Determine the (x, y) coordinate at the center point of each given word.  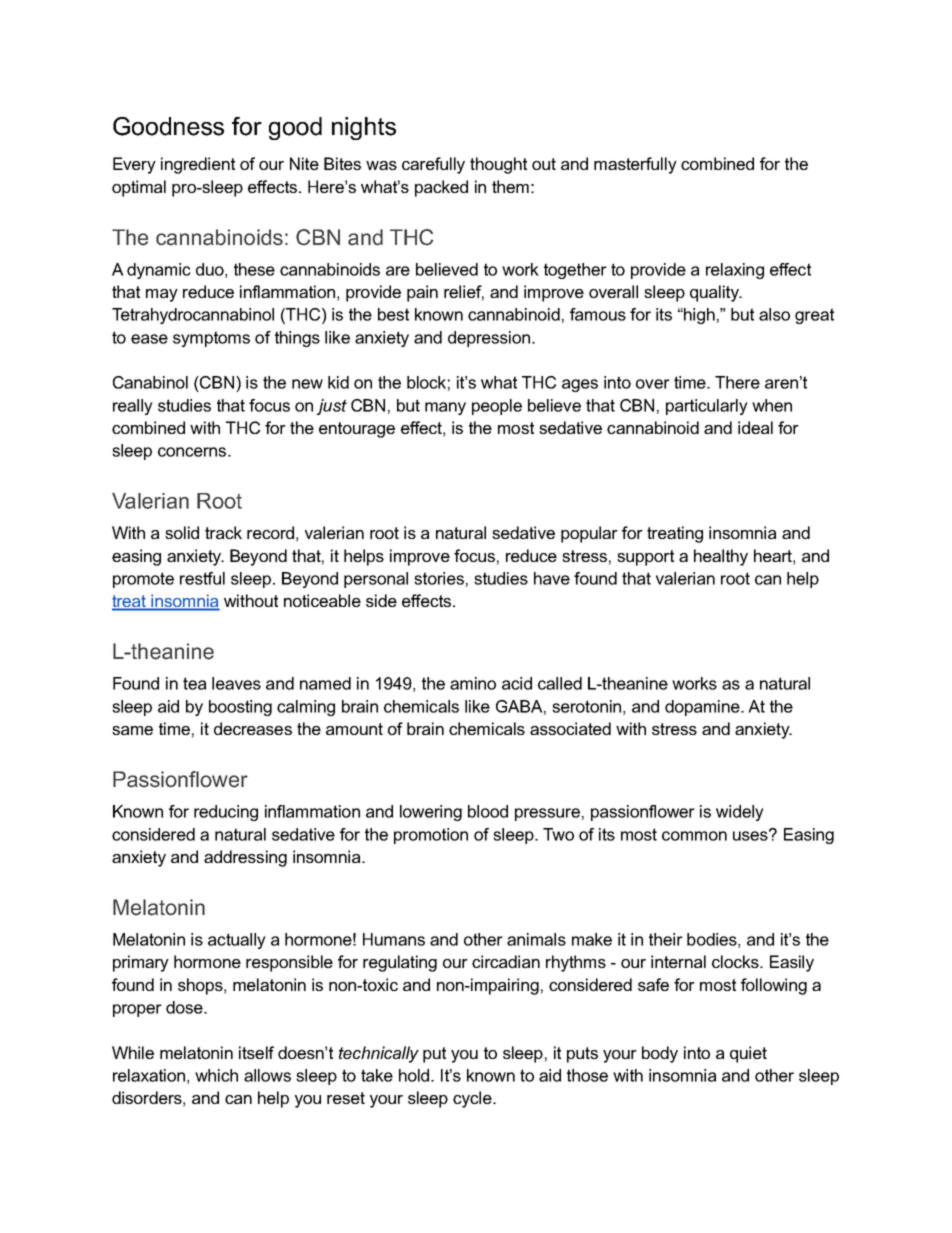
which (216, 1075)
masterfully (635, 165)
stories (439, 578)
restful (202, 578)
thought (498, 165)
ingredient (198, 165)
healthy (721, 557)
